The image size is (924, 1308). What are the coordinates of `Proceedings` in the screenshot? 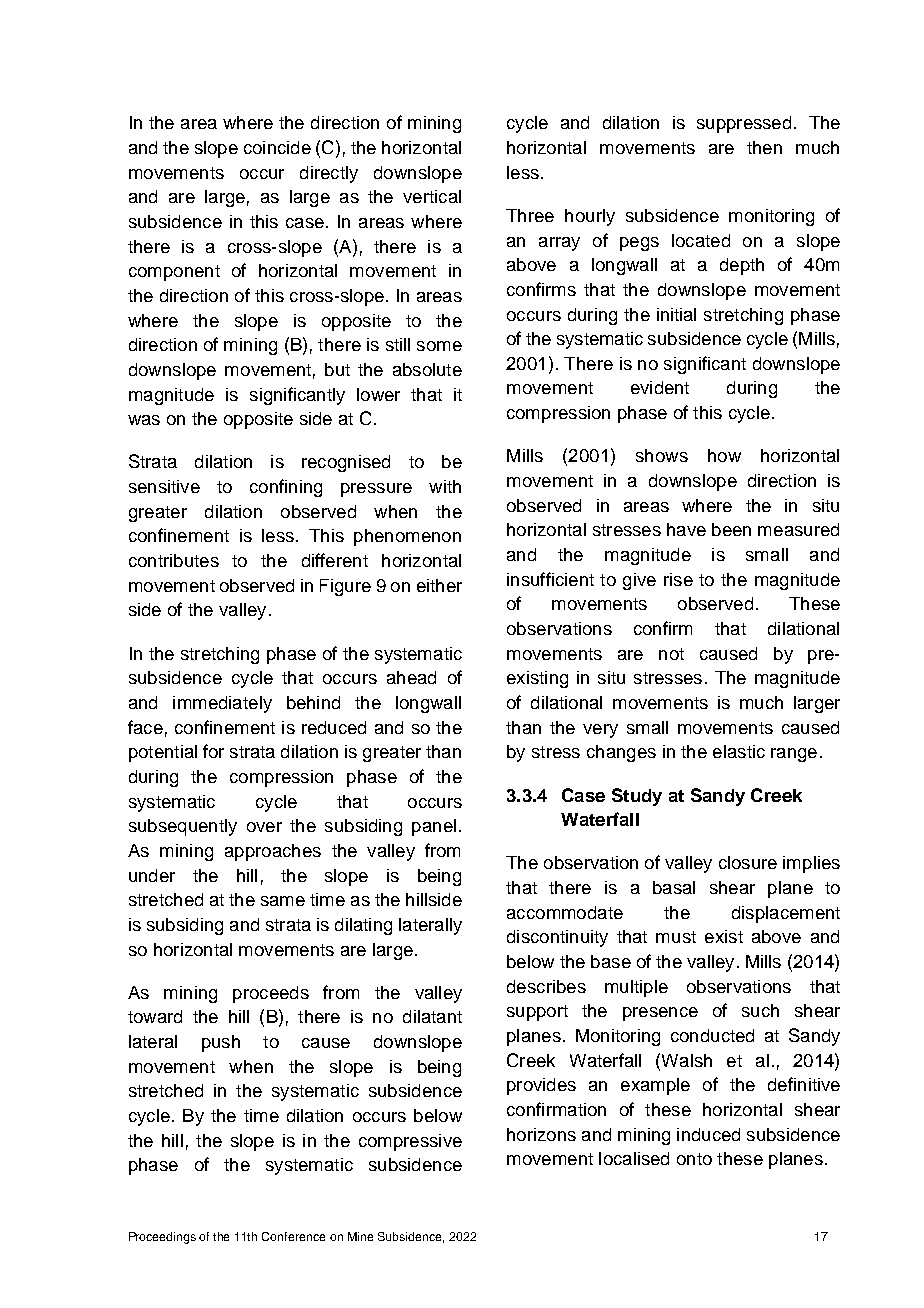 It's located at (162, 1238).
